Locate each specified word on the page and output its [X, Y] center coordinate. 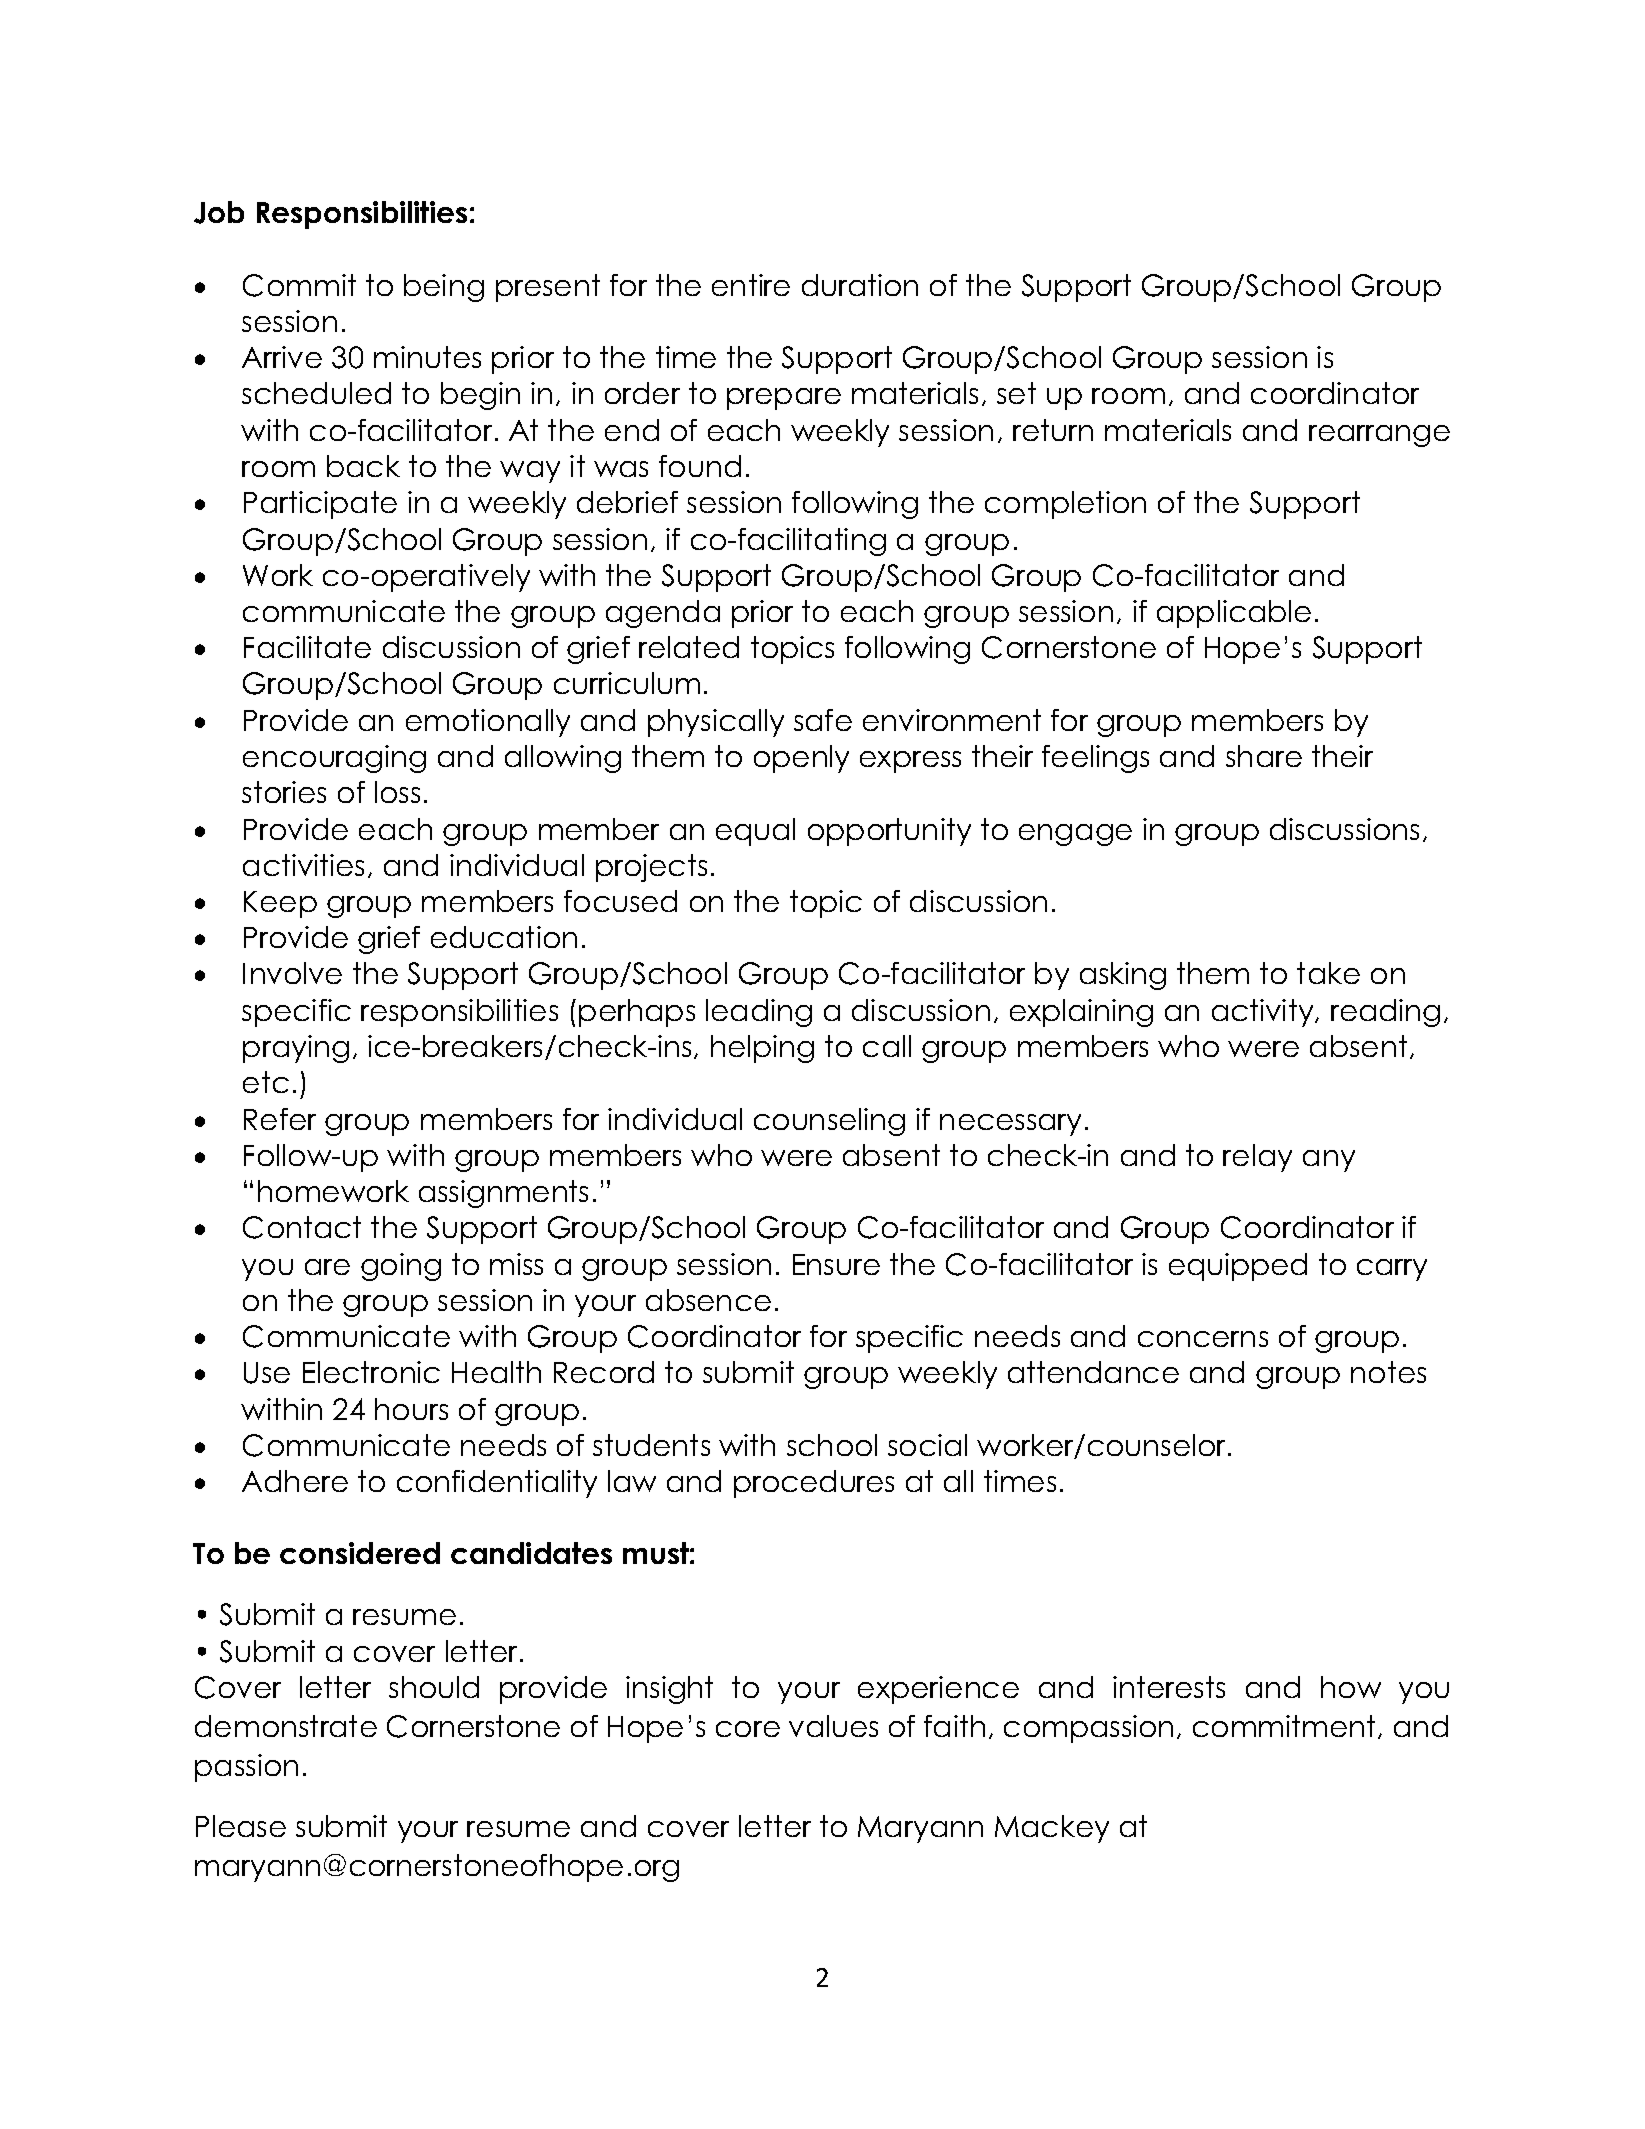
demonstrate [286, 1726]
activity [1264, 1013]
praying [296, 1049]
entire [751, 285]
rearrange [1379, 436]
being [444, 288]
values [833, 1726]
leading [759, 1013]
